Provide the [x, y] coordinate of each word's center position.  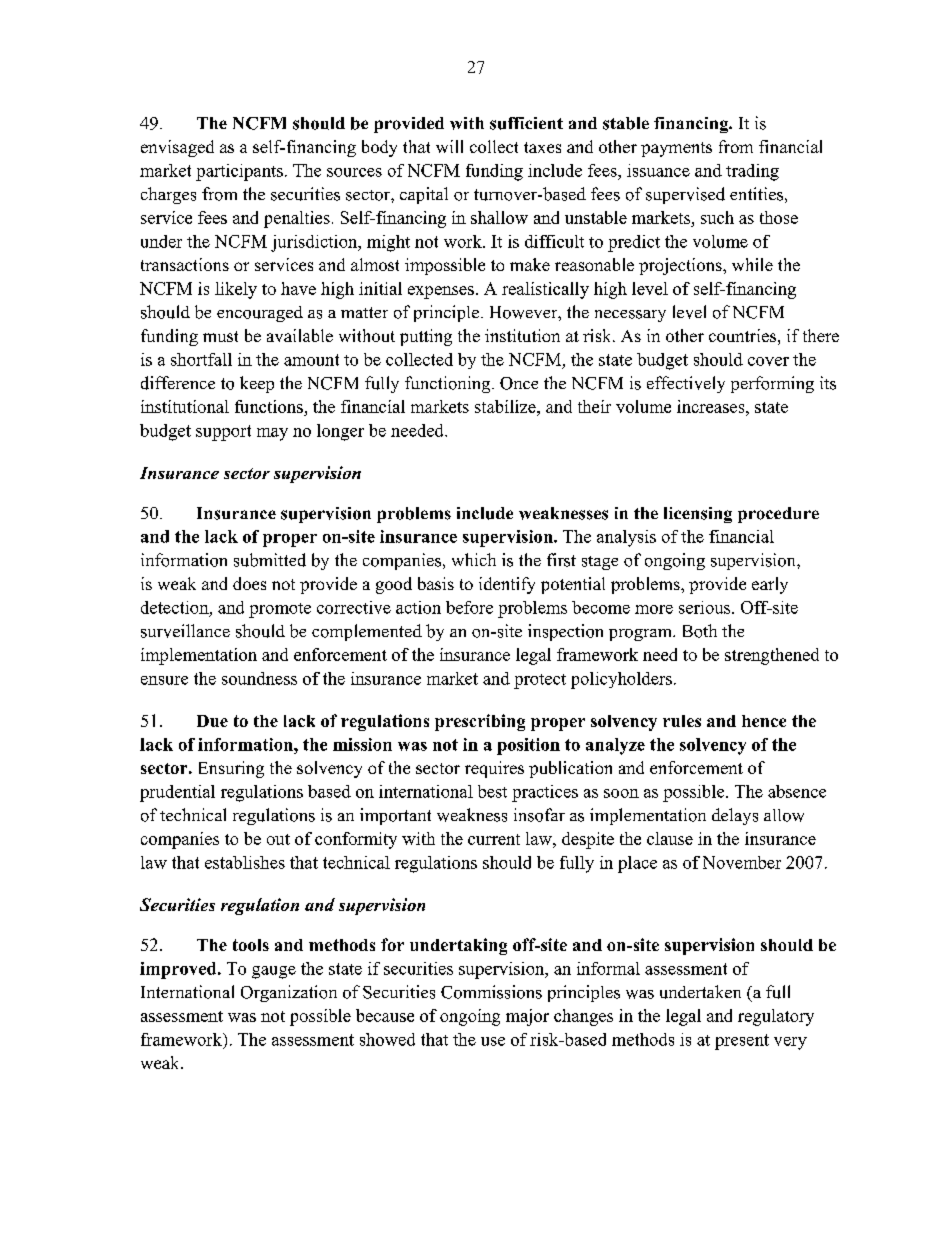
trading [752, 172]
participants [239, 172]
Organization [289, 993]
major [527, 1017]
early [770, 585]
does [249, 583]
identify [507, 585]
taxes [542, 147]
